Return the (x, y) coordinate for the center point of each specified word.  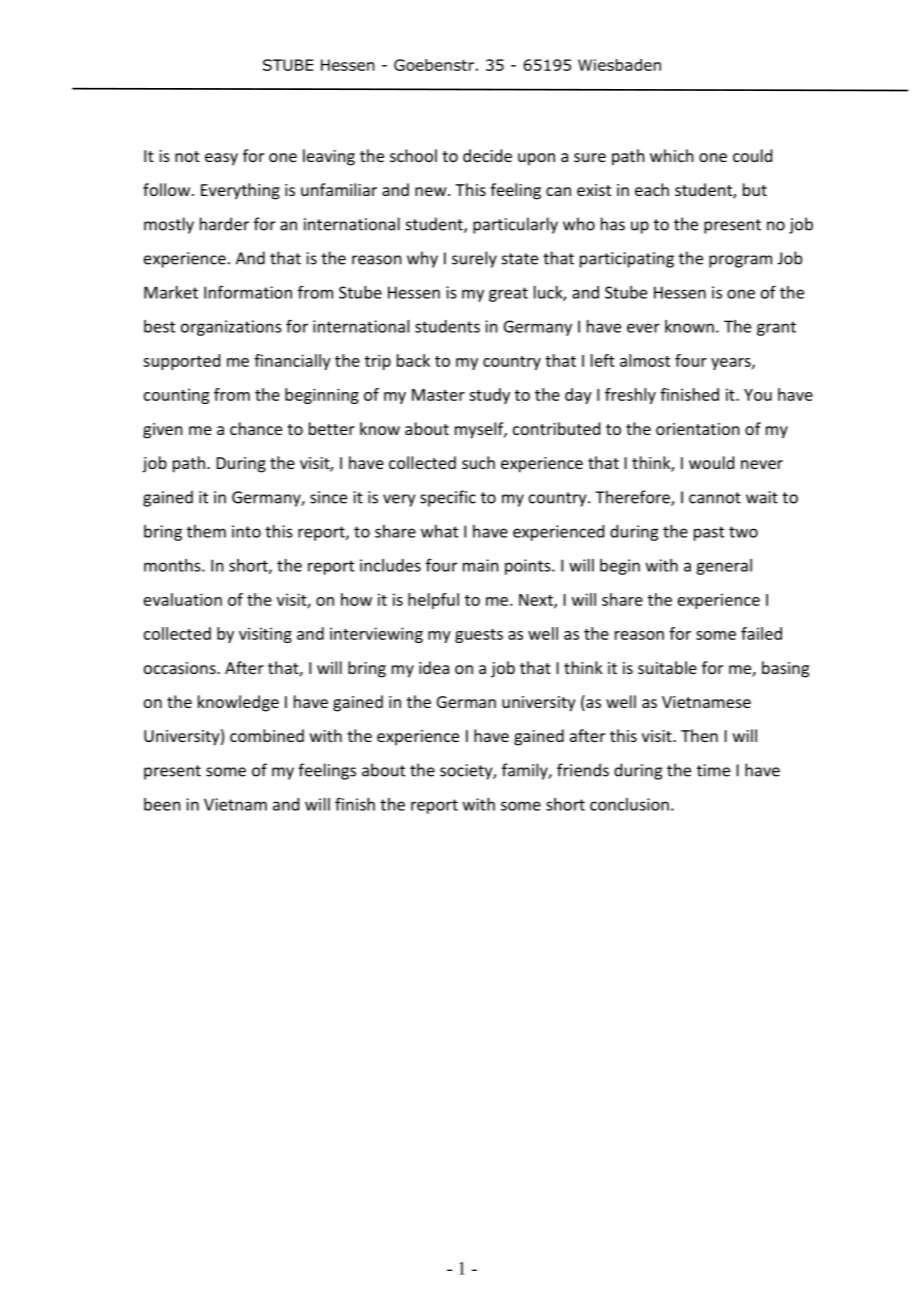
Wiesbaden (619, 65)
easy (221, 159)
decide (487, 155)
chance (256, 428)
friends (583, 770)
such (478, 462)
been (162, 804)
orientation (698, 429)
